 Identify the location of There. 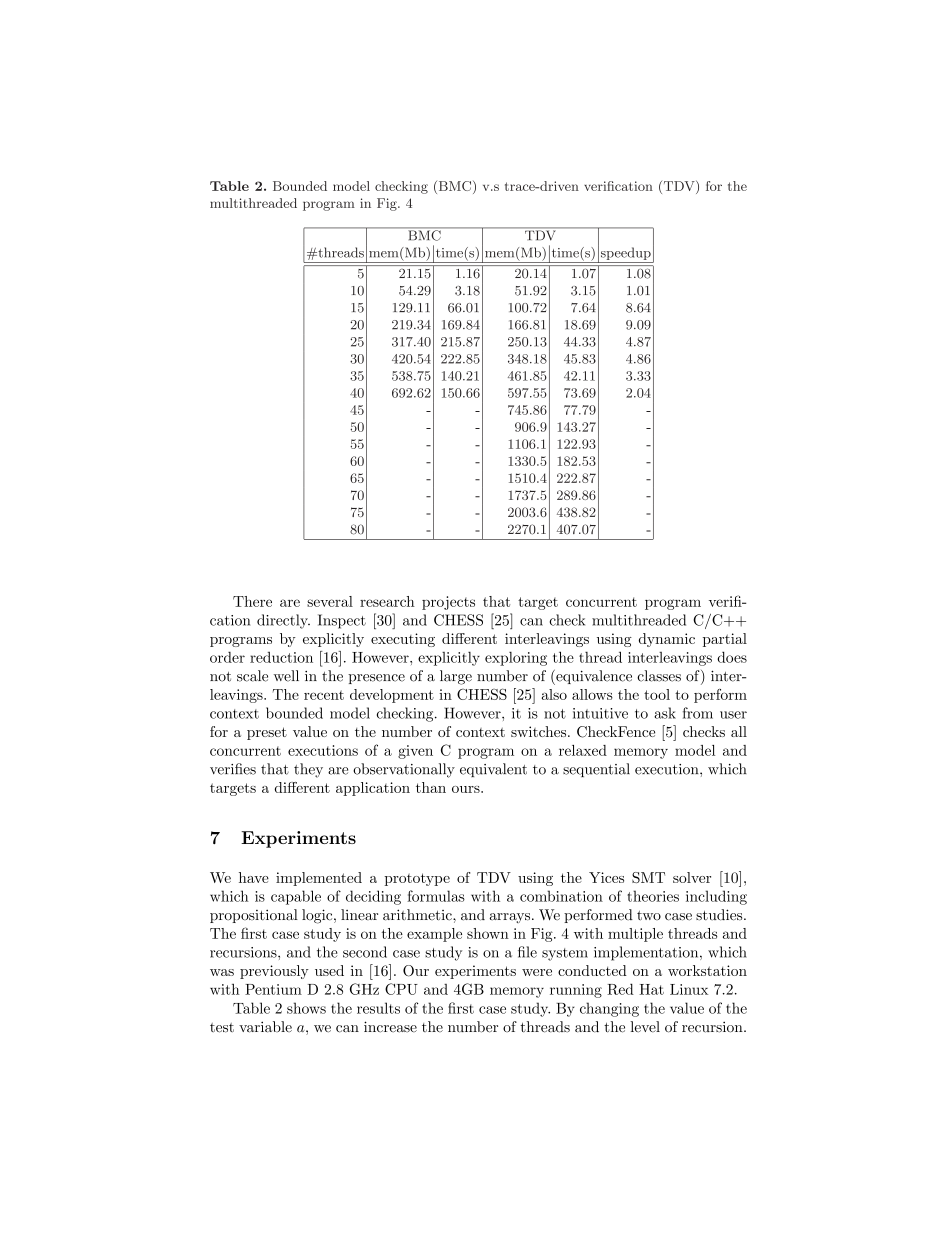
(252, 601).
